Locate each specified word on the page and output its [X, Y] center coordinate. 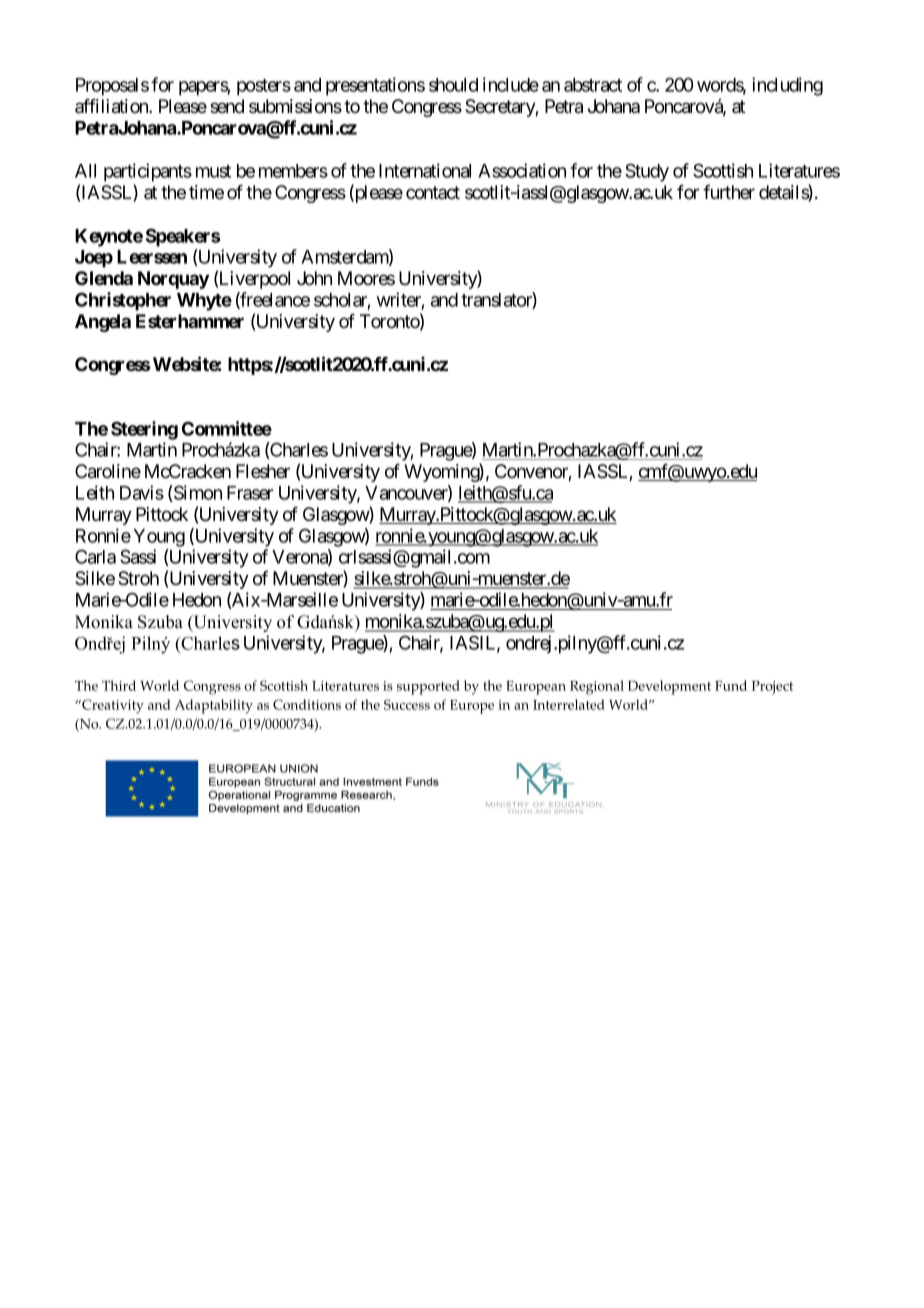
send [227, 106]
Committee [227, 428]
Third [119, 685]
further [729, 192]
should [453, 85]
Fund [731, 685]
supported [428, 687]
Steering [144, 430]
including [787, 86]
